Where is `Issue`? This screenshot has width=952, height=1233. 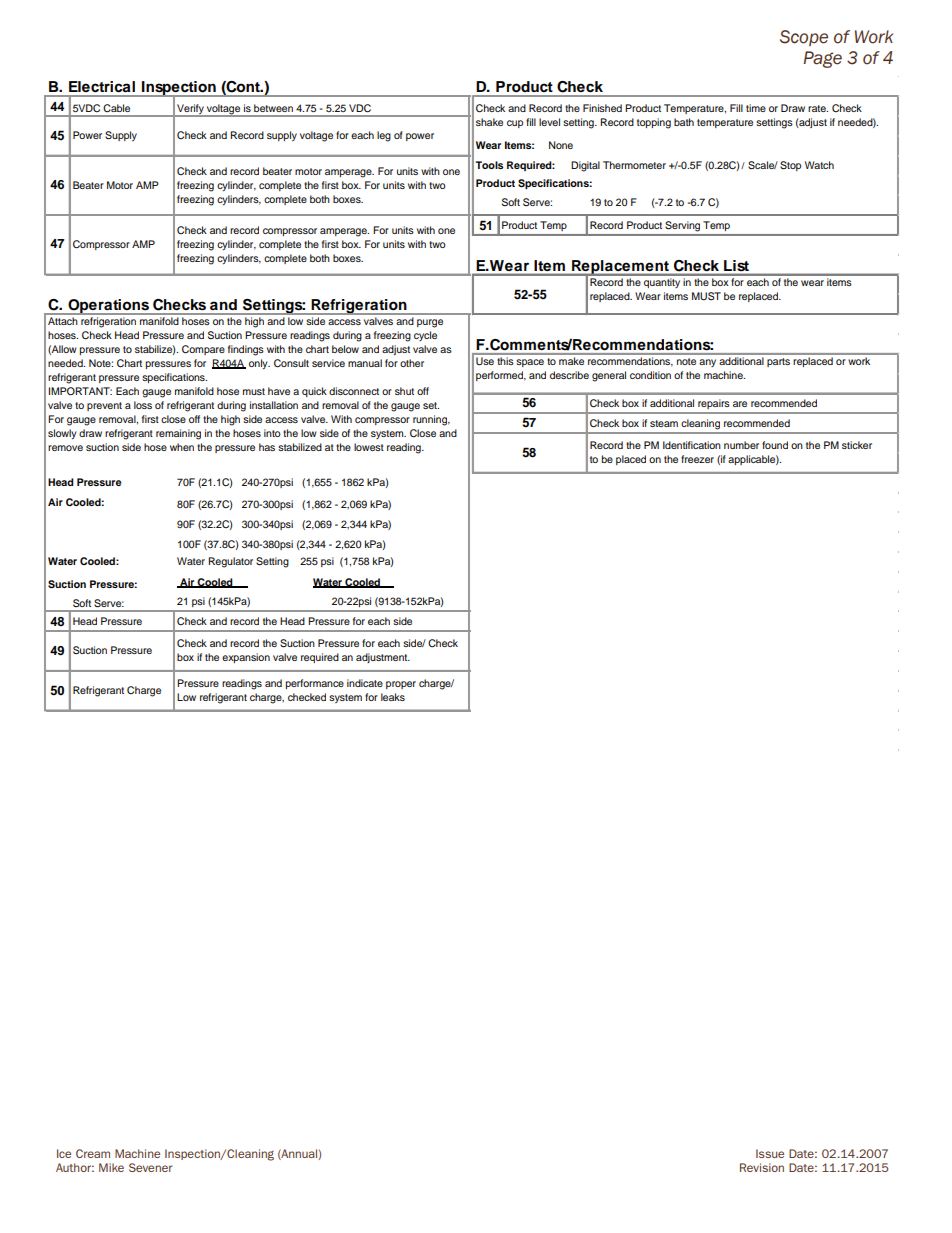
Issue is located at coordinates (770, 1153).
